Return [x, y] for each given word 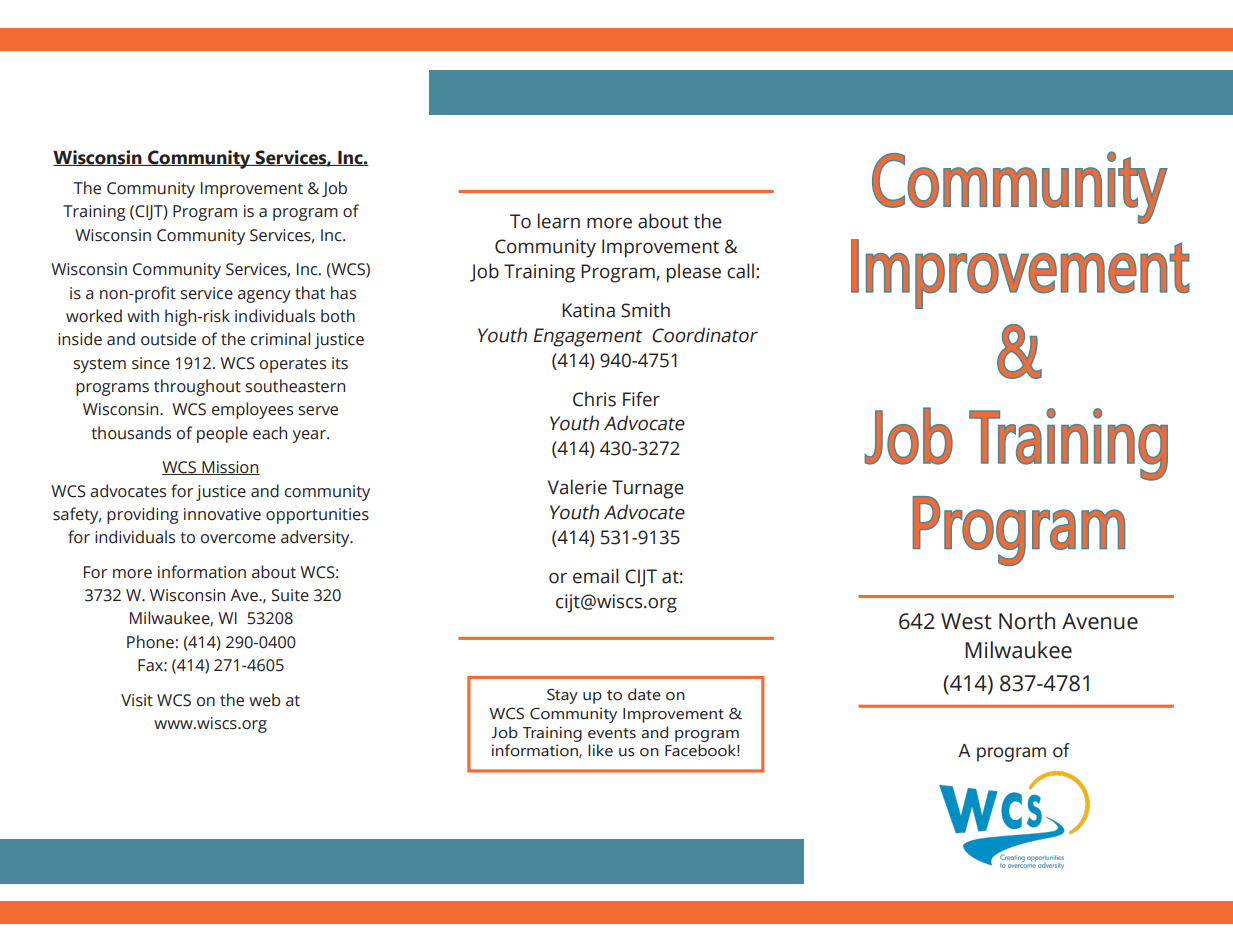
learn [559, 221]
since [151, 363]
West [966, 621]
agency [264, 296]
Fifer [641, 399]
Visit [137, 700]
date [644, 694]
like [600, 750]
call [740, 271]
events [612, 733]
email [596, 576]
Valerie [577, 487]
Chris [594, 399]
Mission [230, 468]
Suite [290, 595]
